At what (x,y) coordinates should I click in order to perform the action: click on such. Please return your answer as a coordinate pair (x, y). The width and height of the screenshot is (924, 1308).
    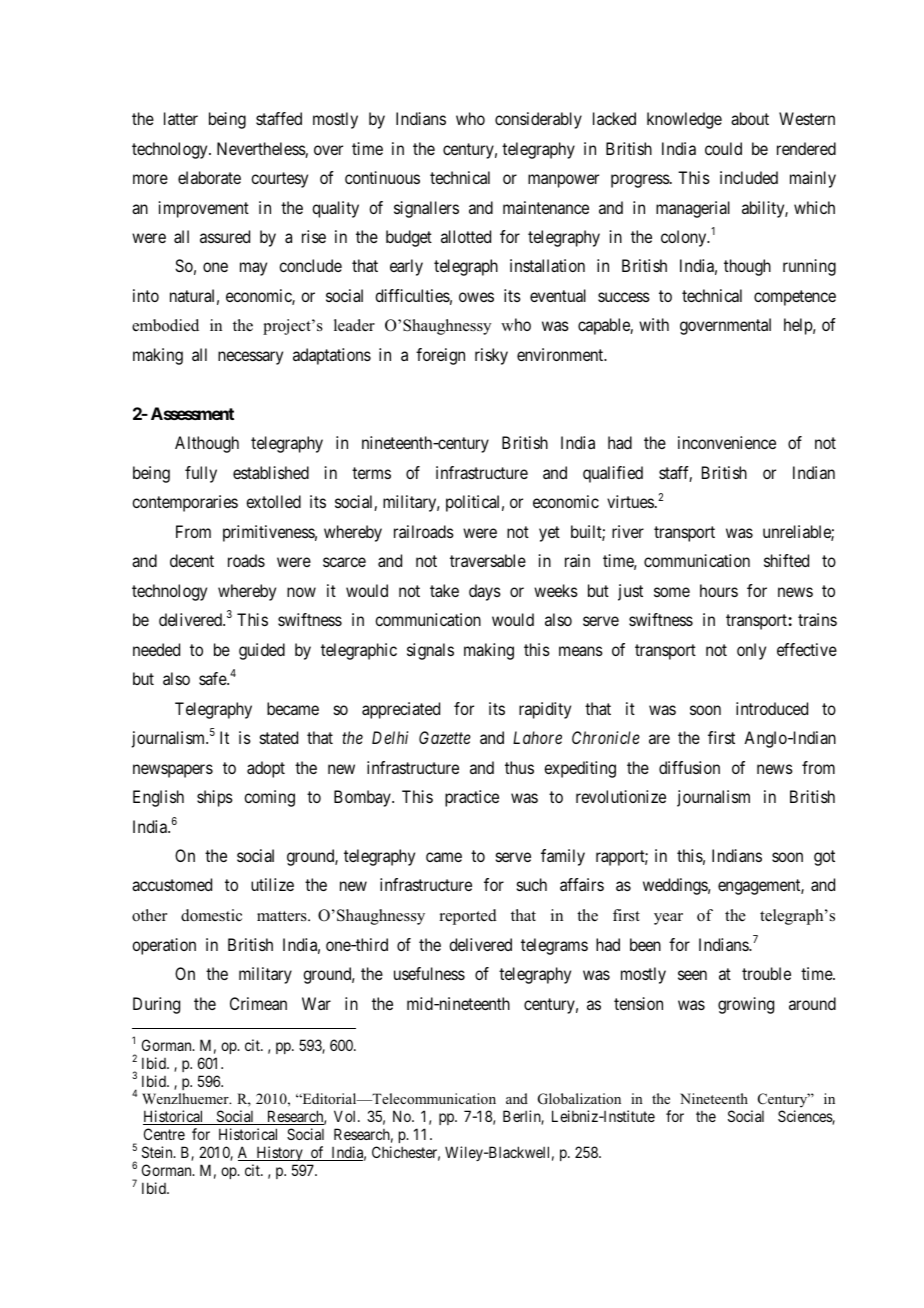
    Looking at the image, I should click on (532, 884).
